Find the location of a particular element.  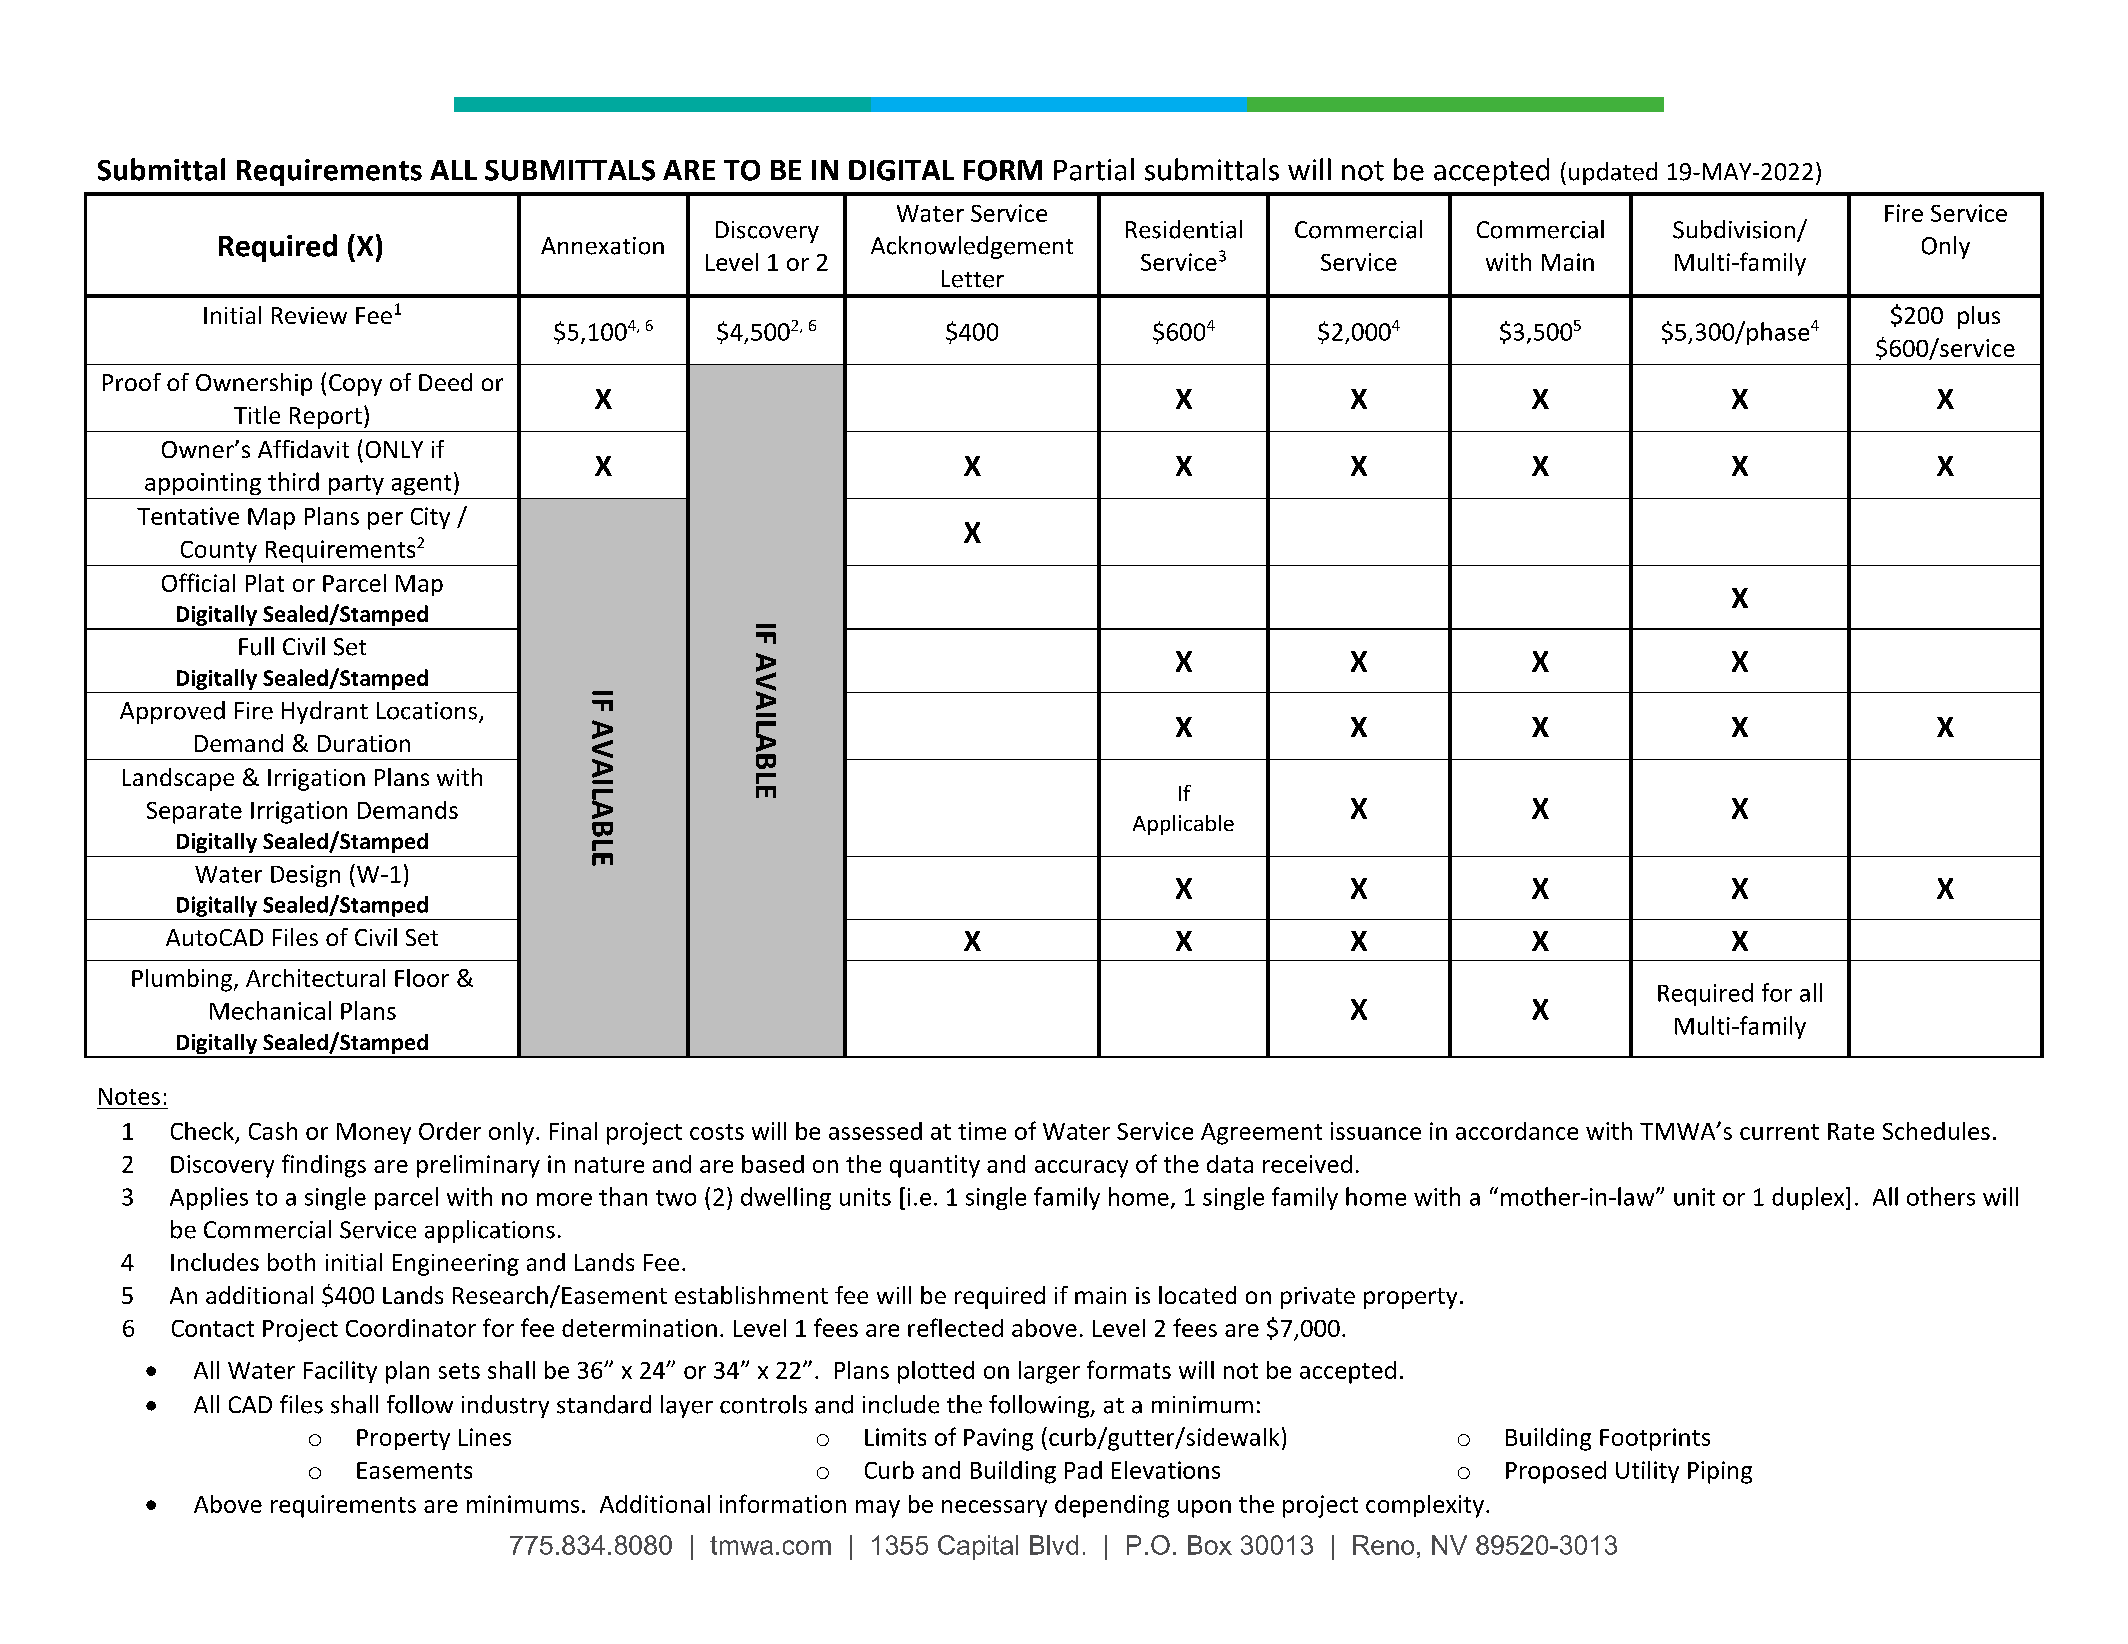

City is located at coordinates (430, 518).
